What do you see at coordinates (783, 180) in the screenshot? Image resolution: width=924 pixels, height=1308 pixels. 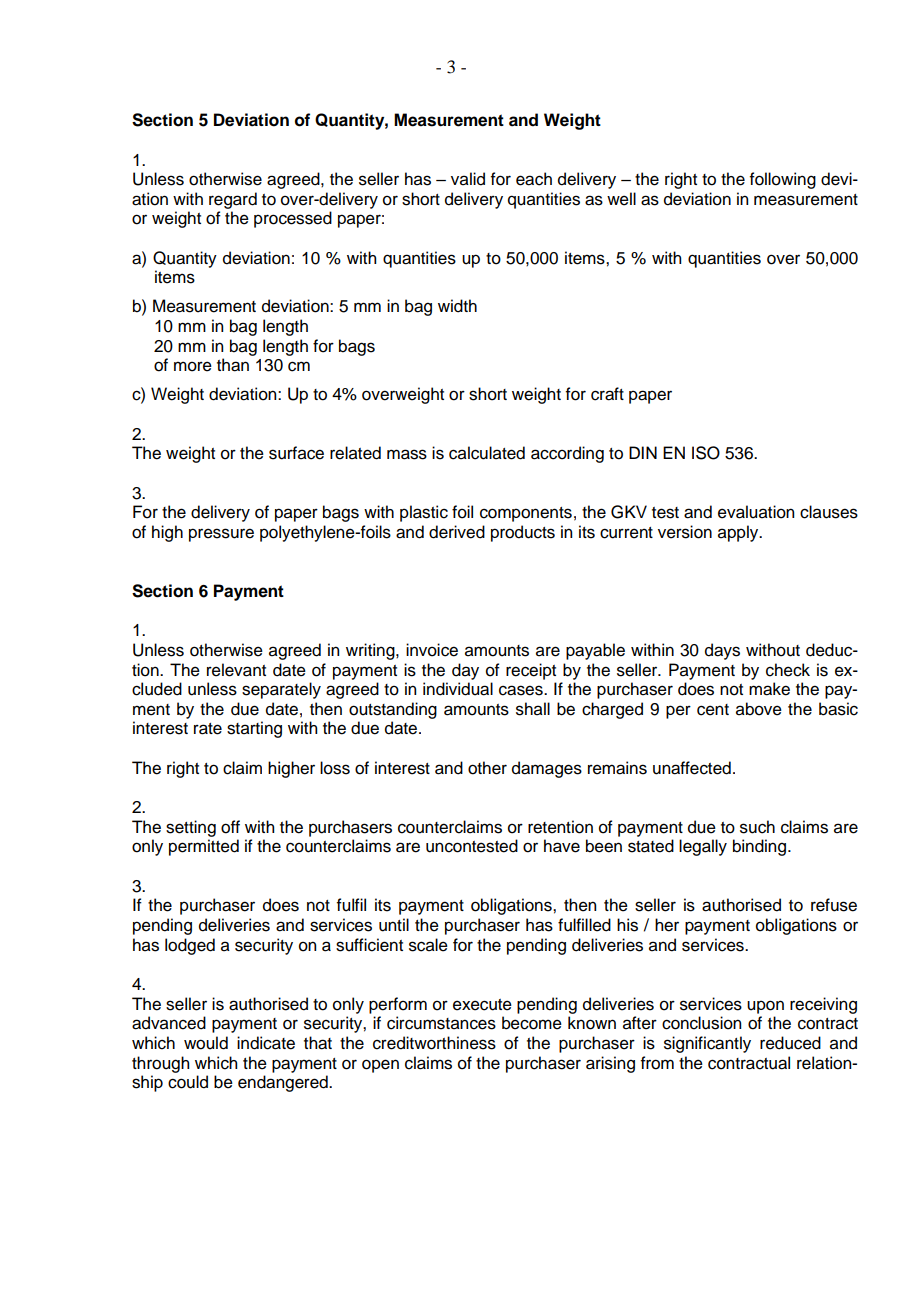 I see `following` at bounding box center [783, 180].
